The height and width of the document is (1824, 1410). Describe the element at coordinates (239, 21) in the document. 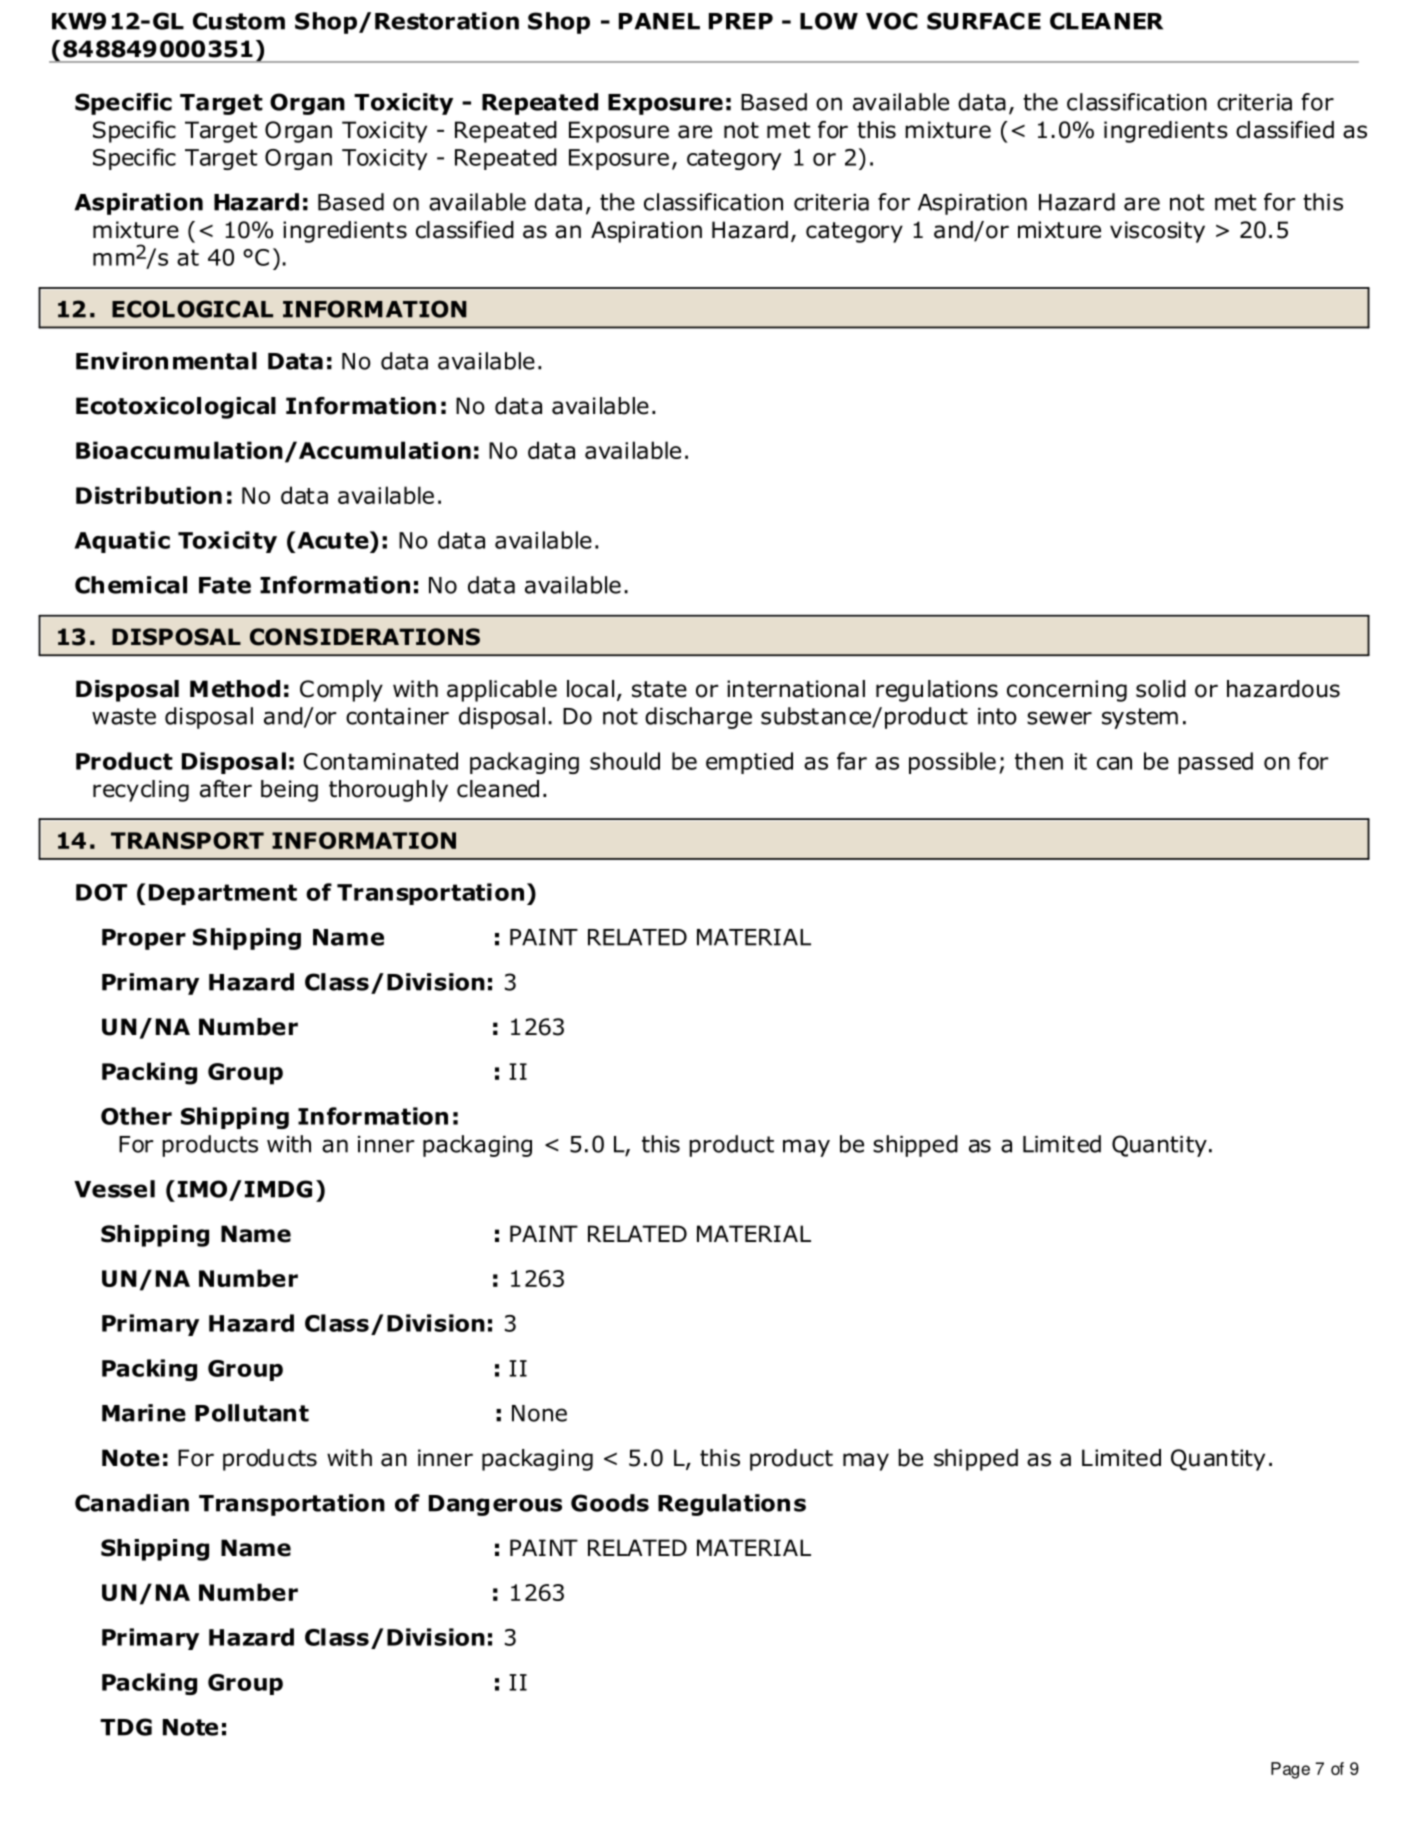

I see `Custom` at that location.
